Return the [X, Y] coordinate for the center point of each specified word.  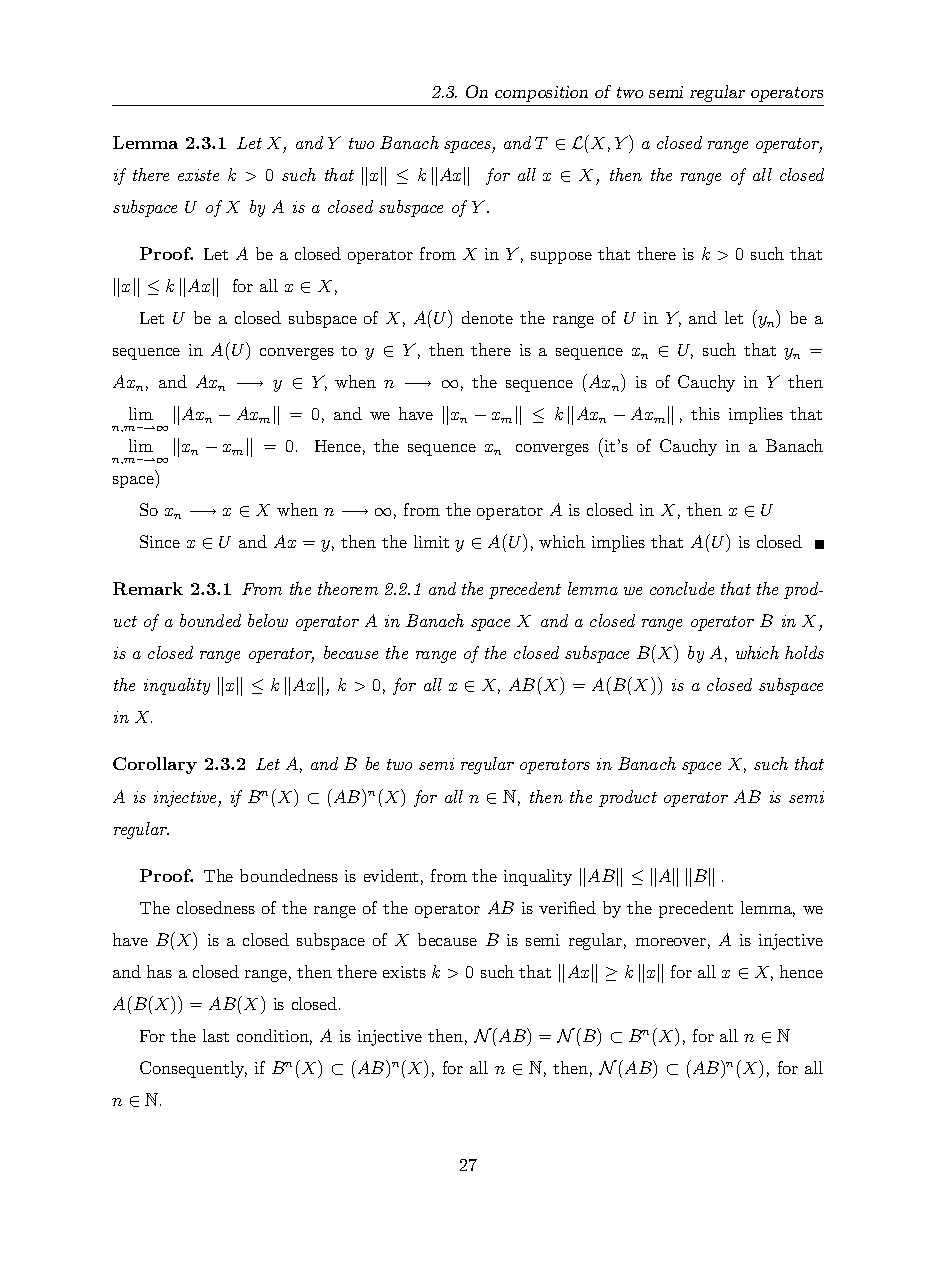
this [705, 413]
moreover [671, 942]
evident [391, 875]
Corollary [155, 765]
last [216, 1035]
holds [804, 652]
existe [198, 175]
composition [541, 94]
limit [431, 541]
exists [404, 972]
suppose [561, 258]
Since [160, 541]
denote [487, 317]
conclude [682, 588]
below [268, 620]
